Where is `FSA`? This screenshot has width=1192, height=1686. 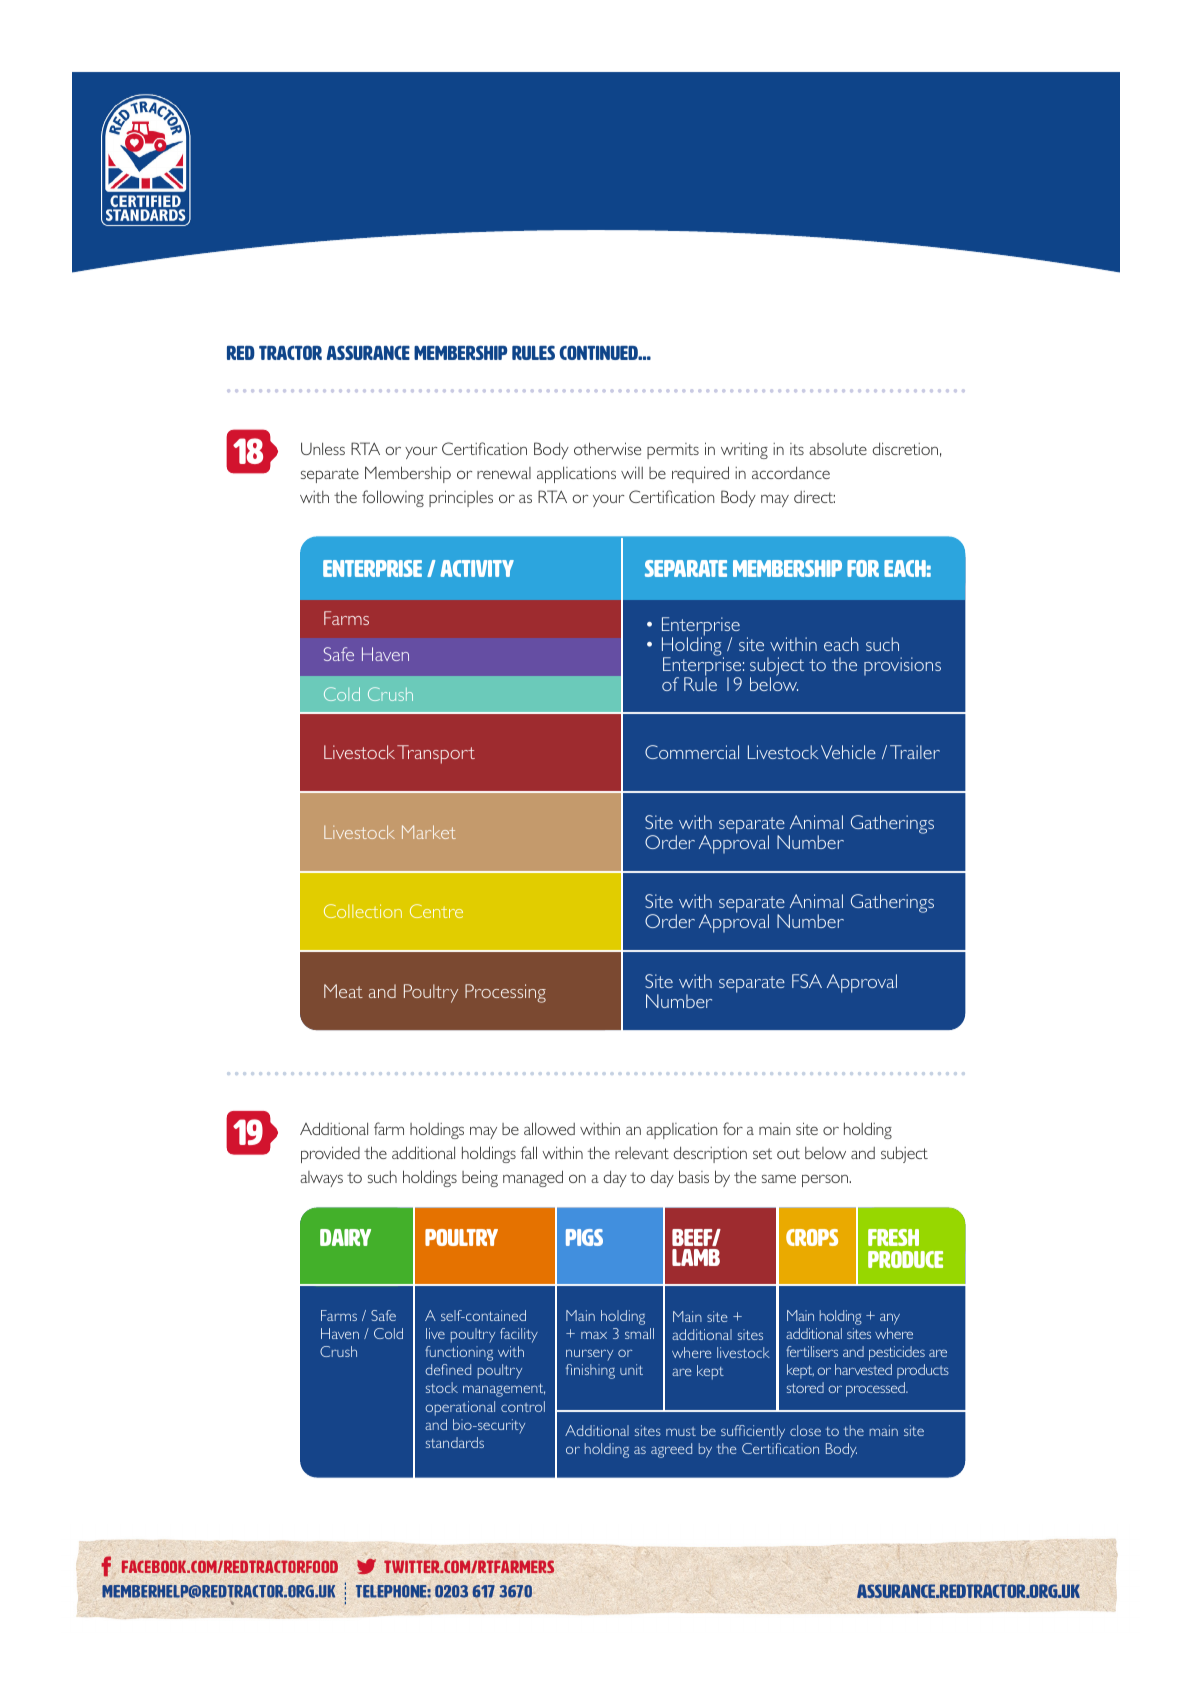 FSA is located at coordinates (807, 981).
